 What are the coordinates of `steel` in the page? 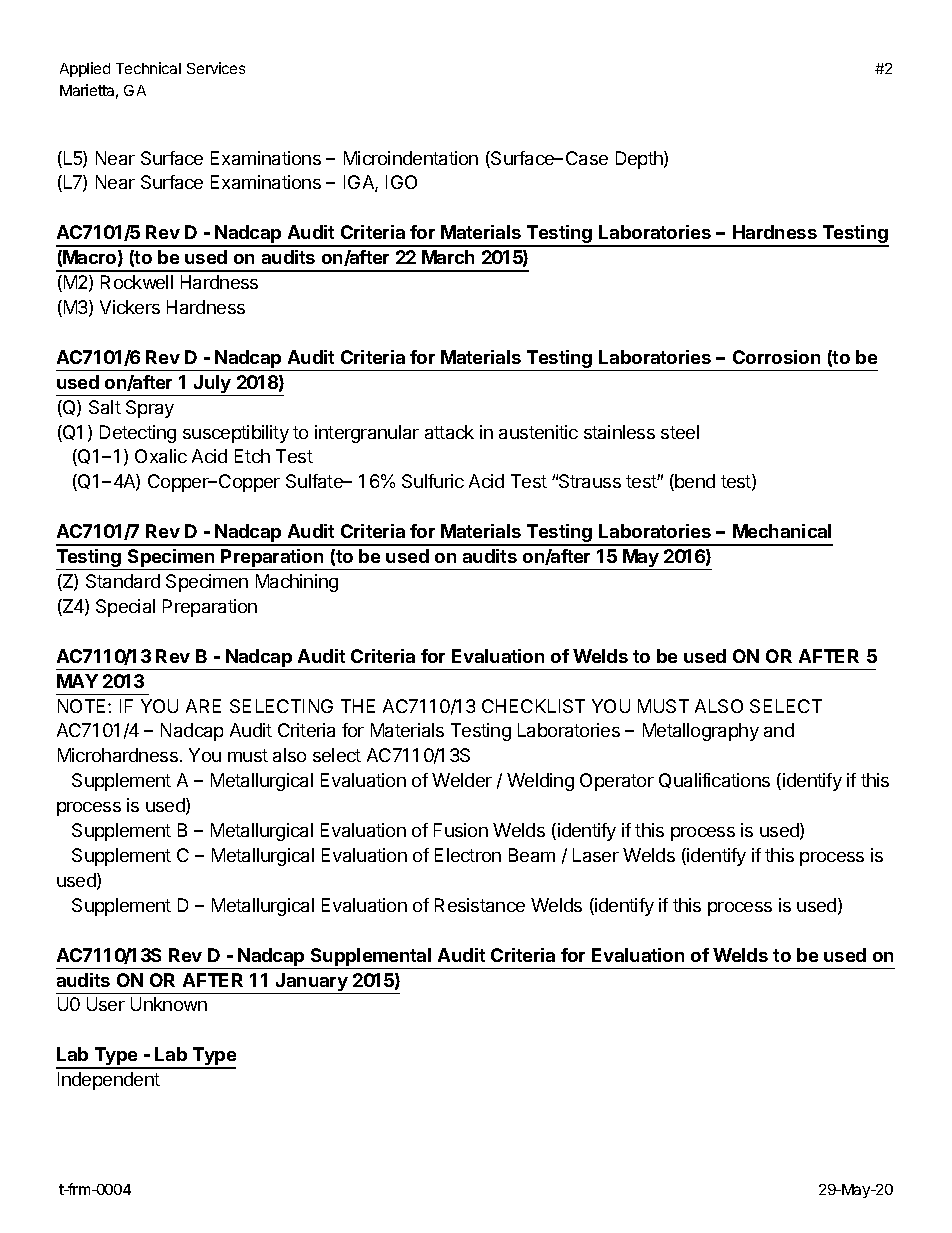 It's located at (680, 432).
